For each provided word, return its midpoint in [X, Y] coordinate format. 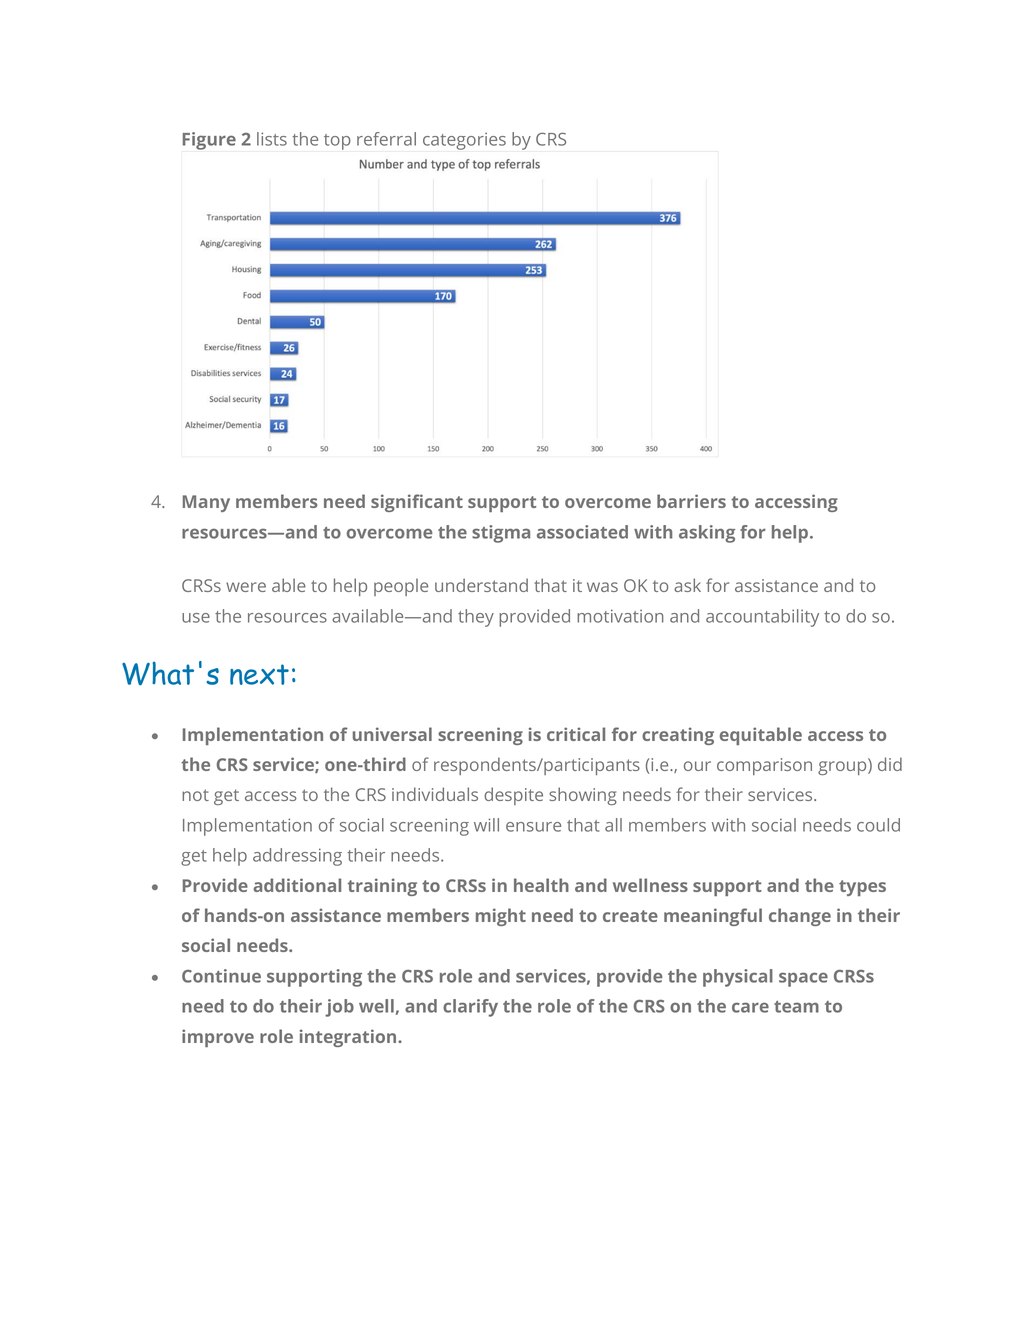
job [339, 1008]
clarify [470, 1008]
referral [386, 139]
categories [464, 141]
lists [272, 139]
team [796, 1007]
